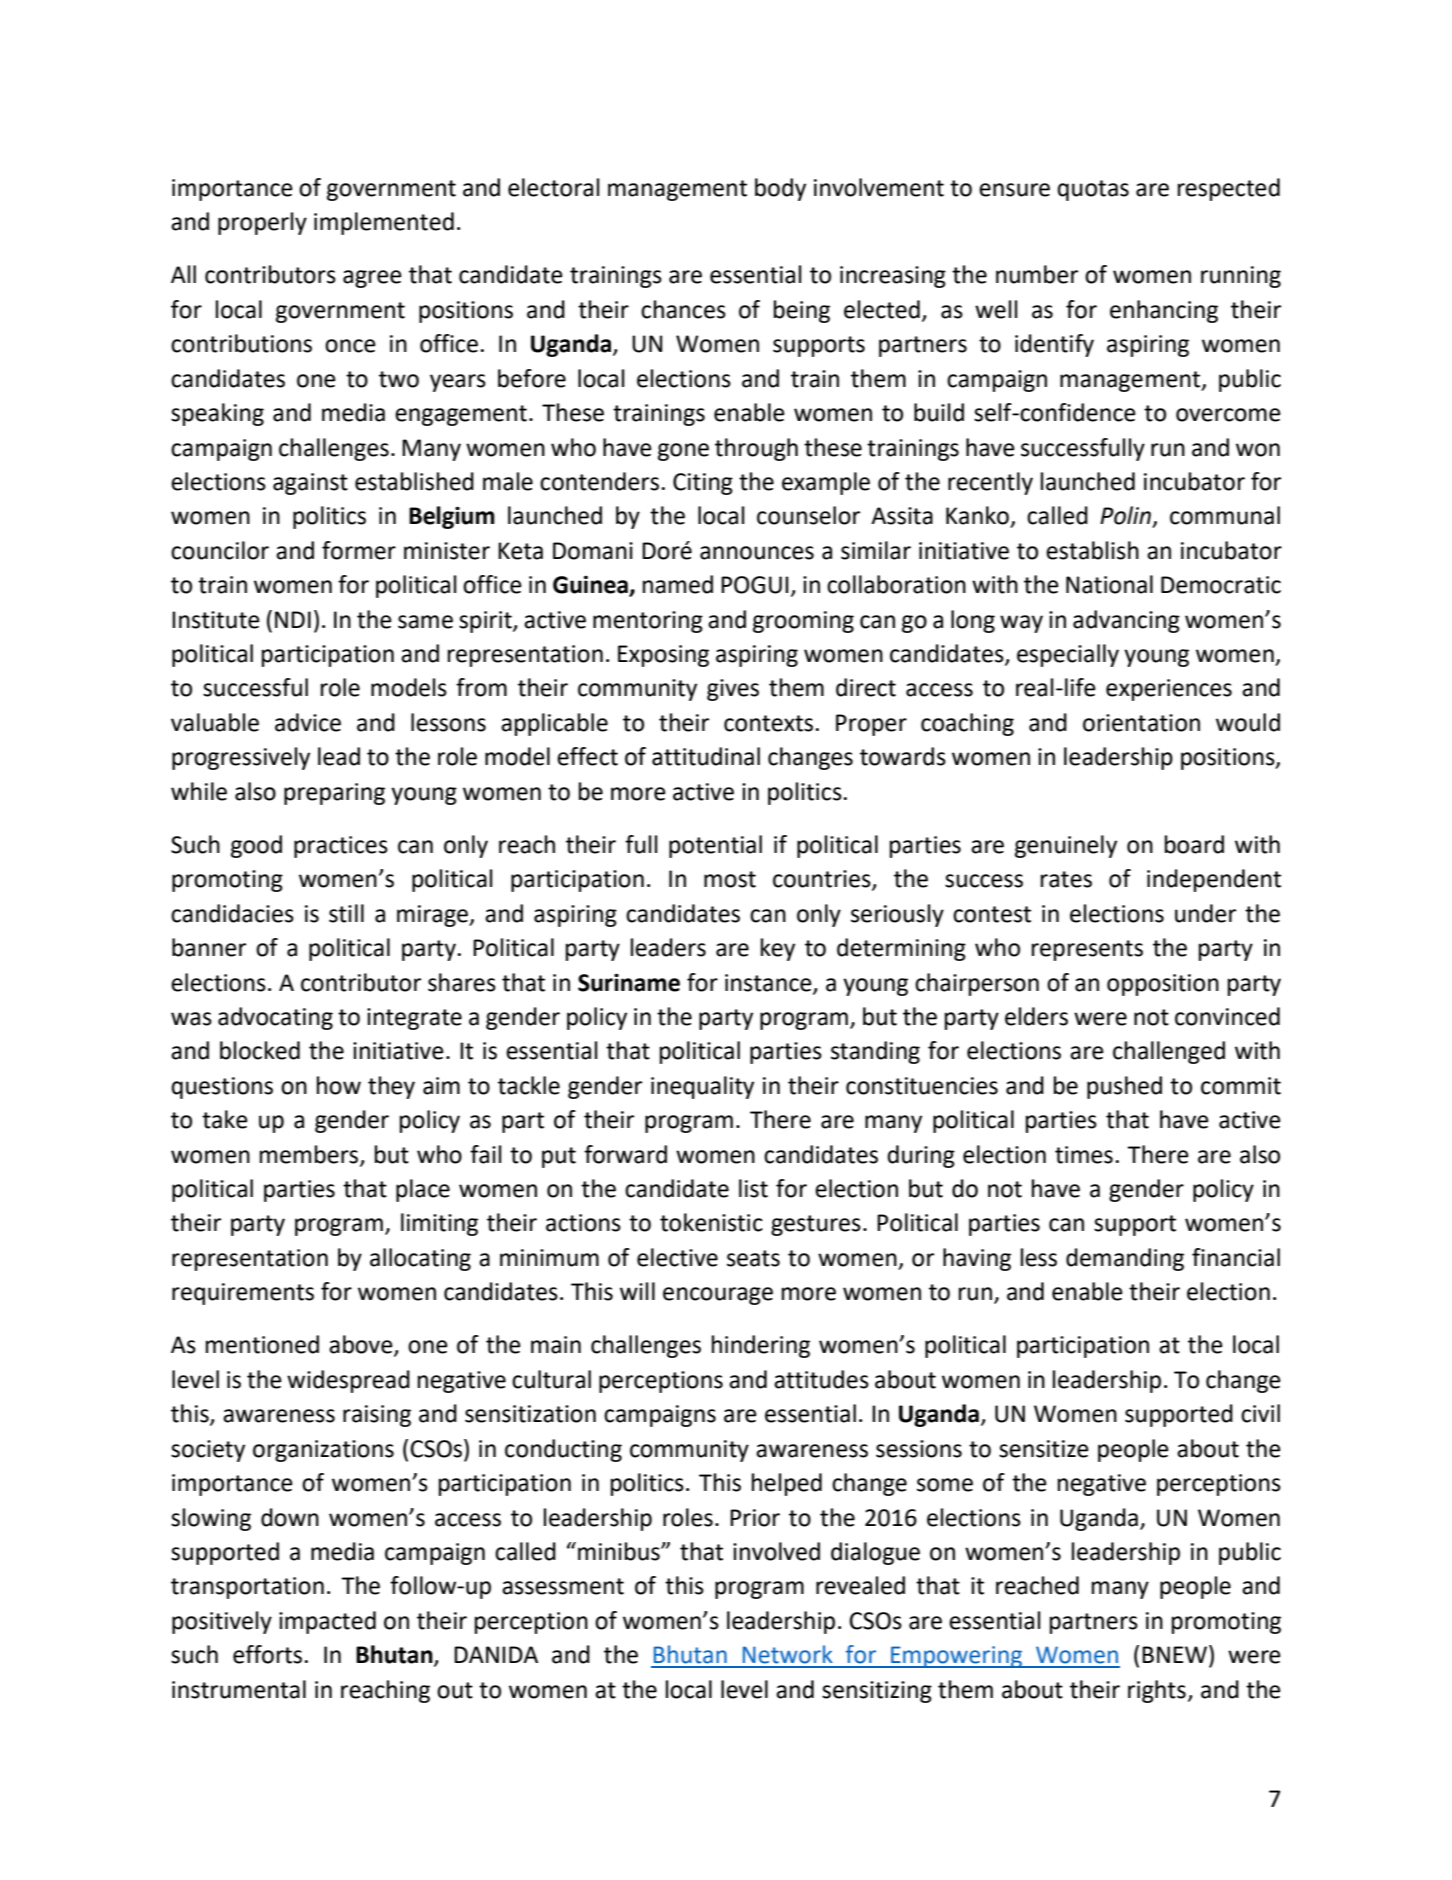 The width and height of the screenshot is (1452, 1880). What do you see at coordinates (780, 189) in the screenshot?
I see `body` at bounding box center [780, 189].
